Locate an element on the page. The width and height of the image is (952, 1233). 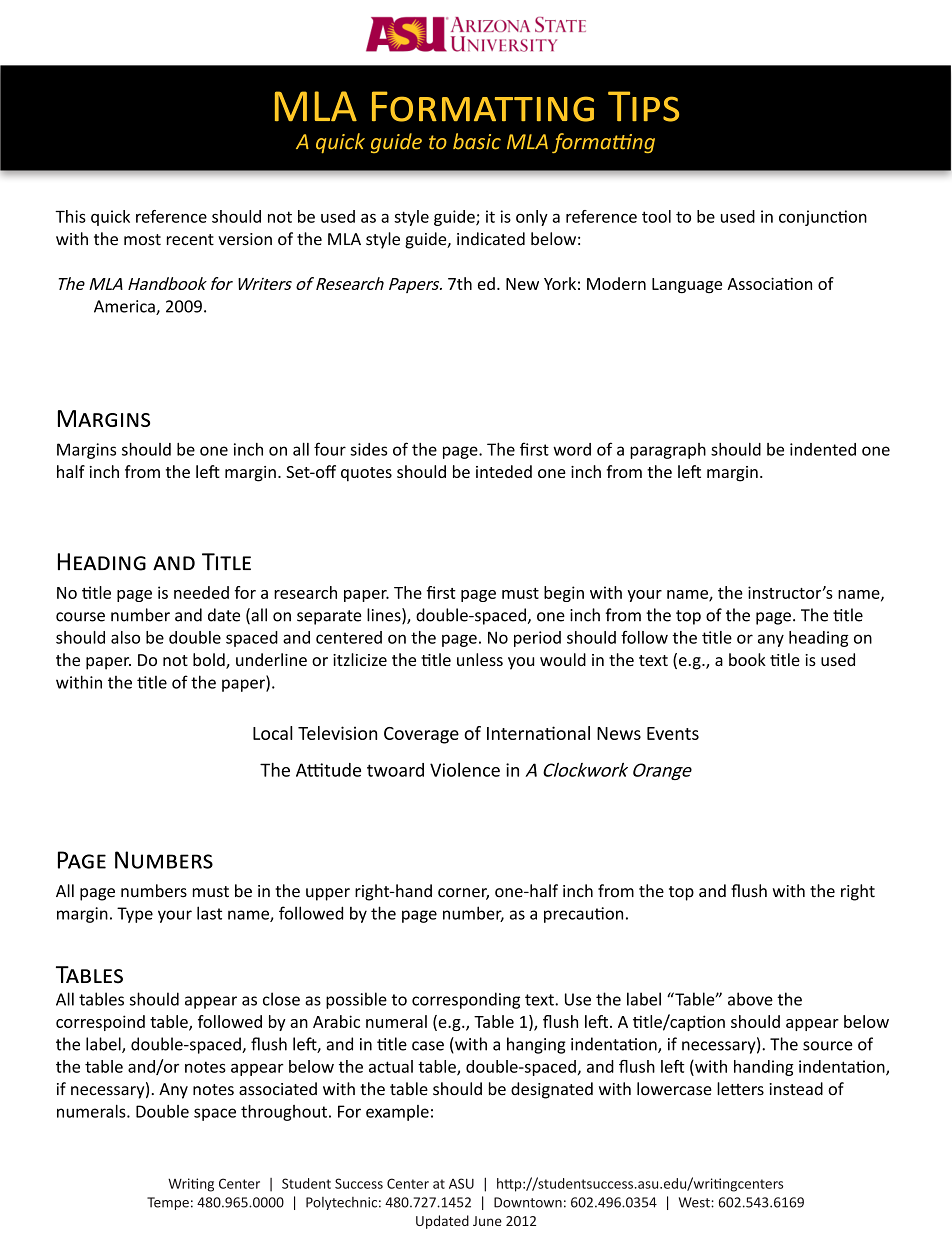
June is located at coordinates (487, 1221).
